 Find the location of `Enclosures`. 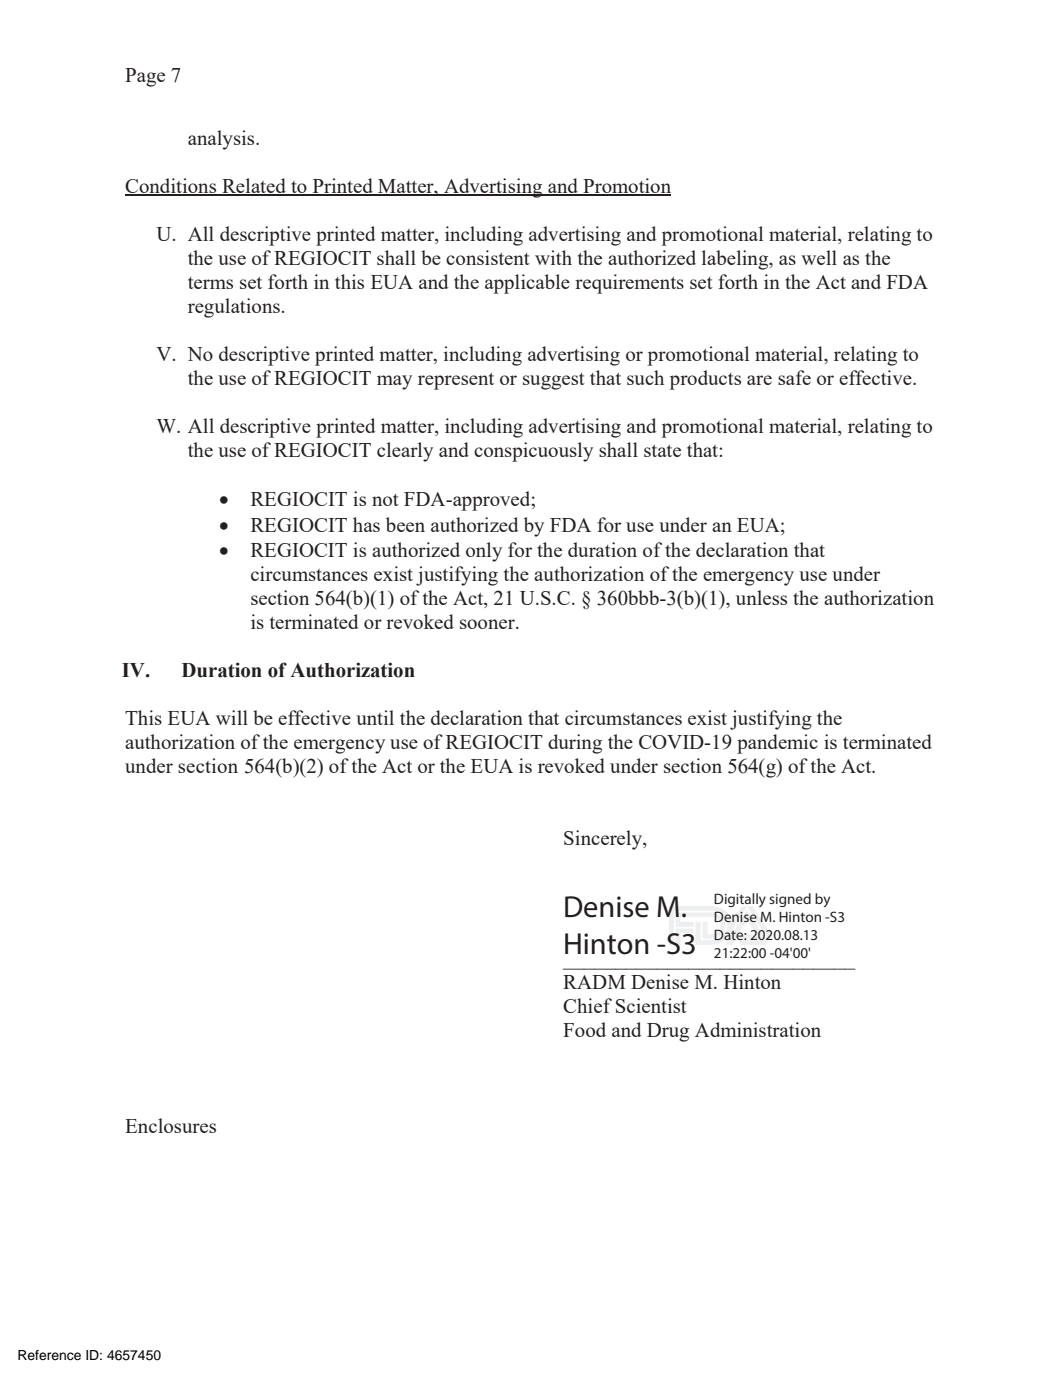

Enclosures is located at coordinates (170, 1125).
